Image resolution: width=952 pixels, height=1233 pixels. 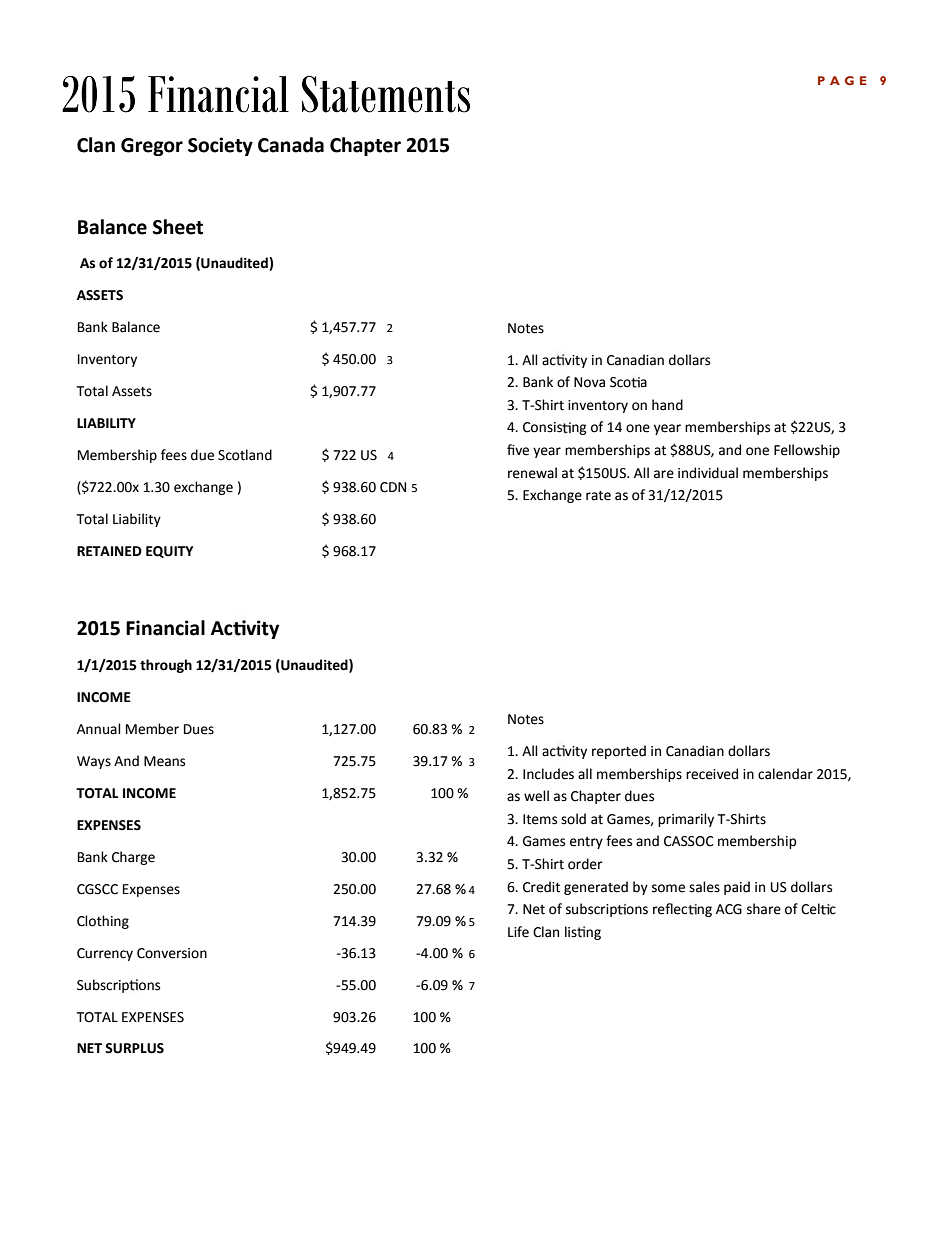 What do you see at coordinates (708, 473) in the screenshot?
I see `individual` at bounding box center [708, 473].
